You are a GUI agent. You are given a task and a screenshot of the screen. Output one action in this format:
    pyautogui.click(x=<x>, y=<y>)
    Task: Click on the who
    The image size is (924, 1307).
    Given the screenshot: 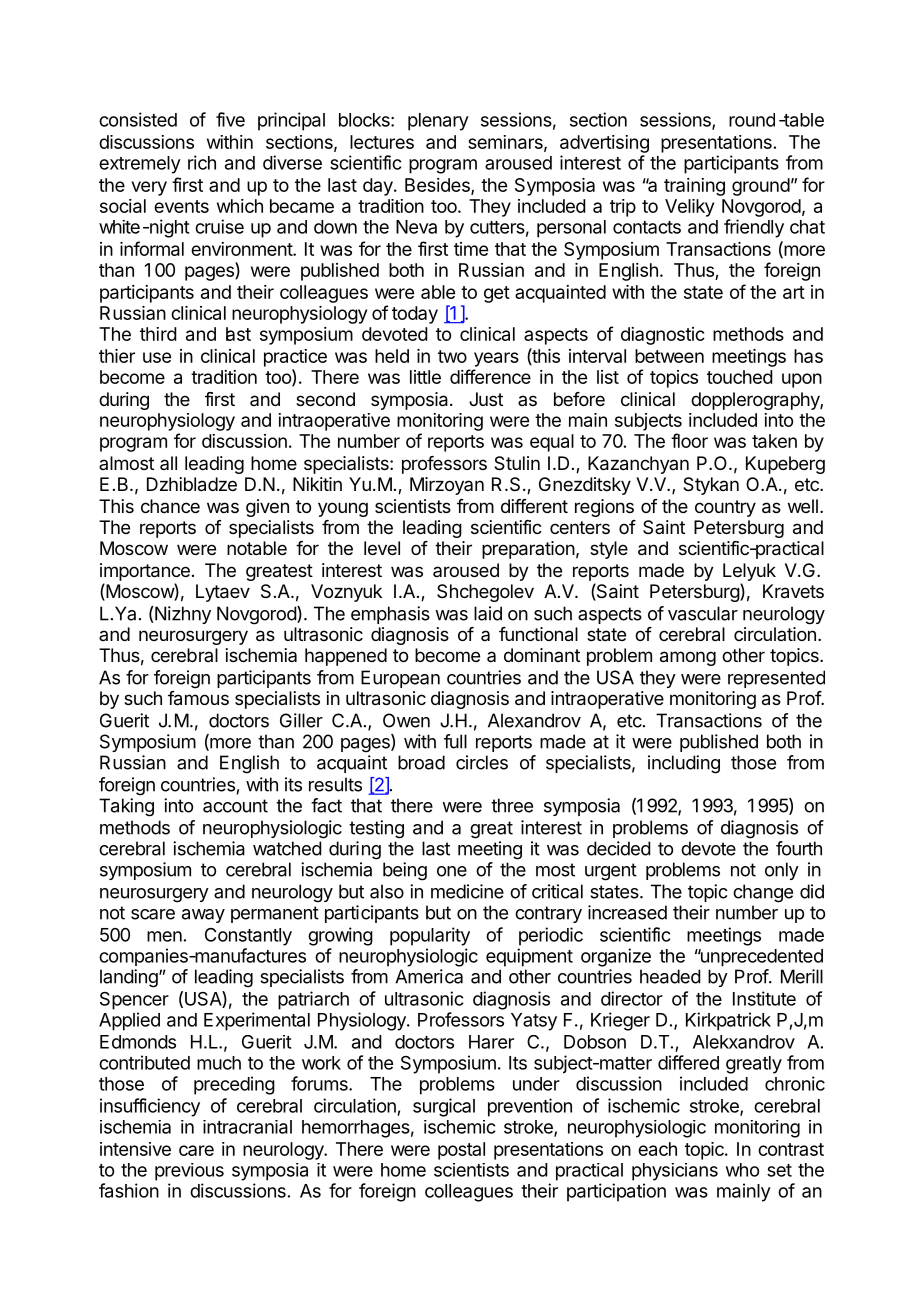 What is the action you would take?
    pyautogui.click(x=742, y=1170)
